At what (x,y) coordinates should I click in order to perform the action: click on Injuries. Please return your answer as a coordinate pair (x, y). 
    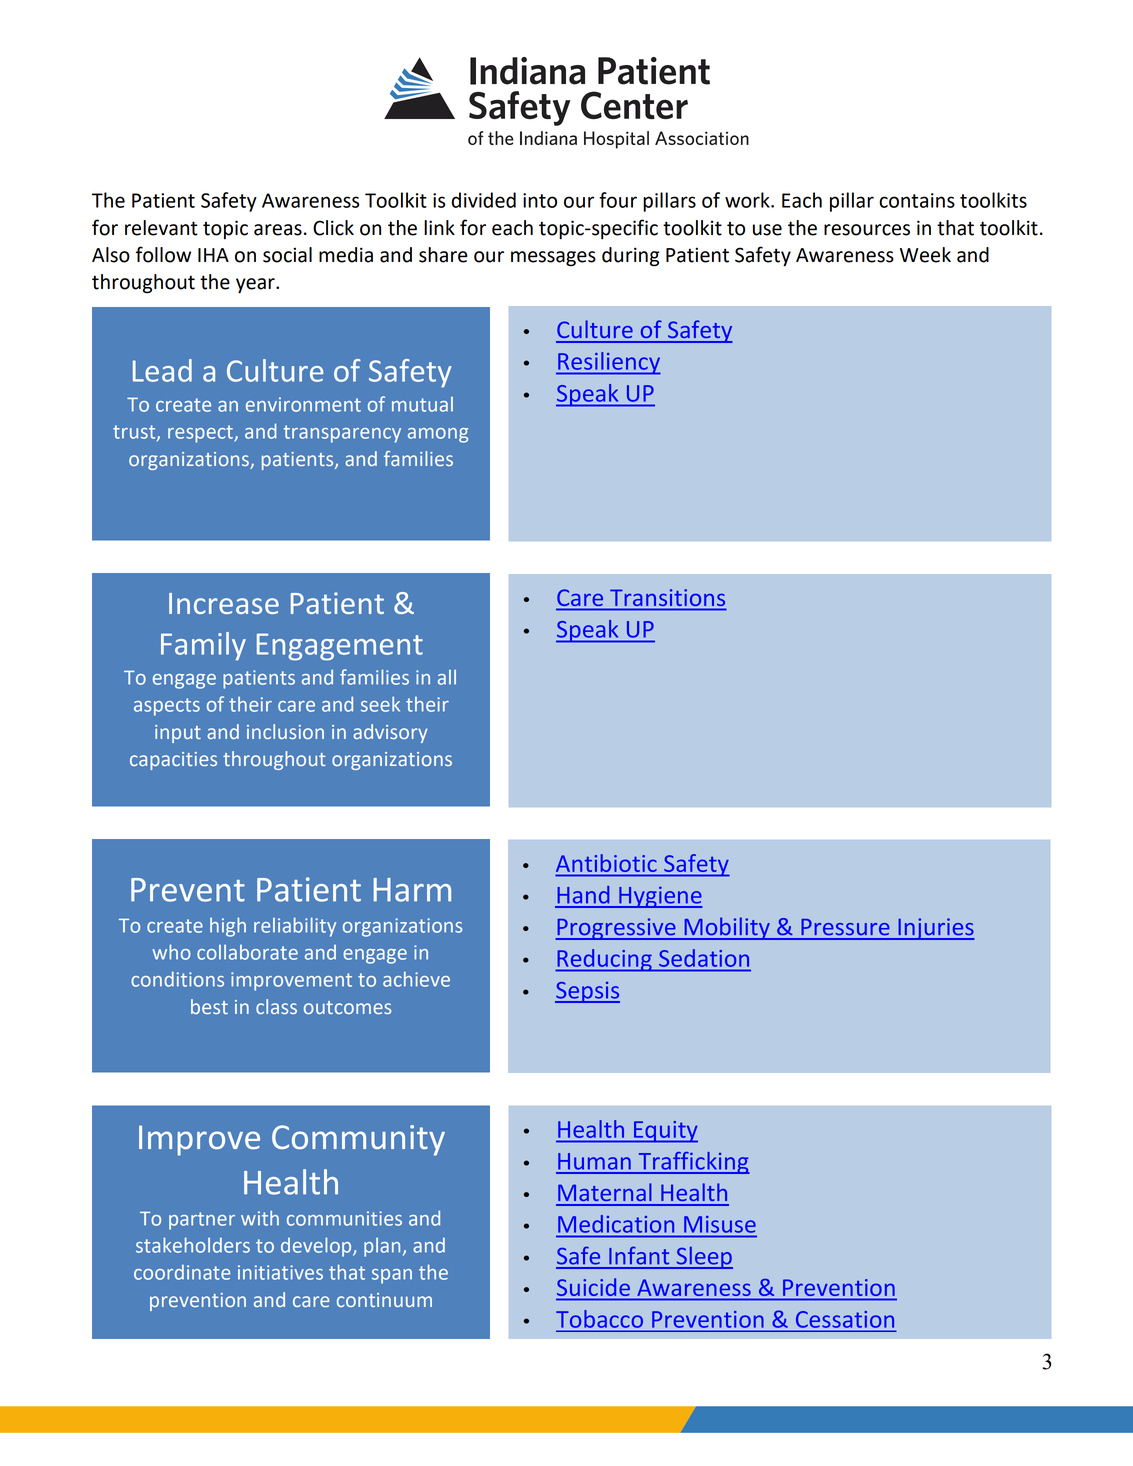
    Looking at the image, I should click on (935, 929).
